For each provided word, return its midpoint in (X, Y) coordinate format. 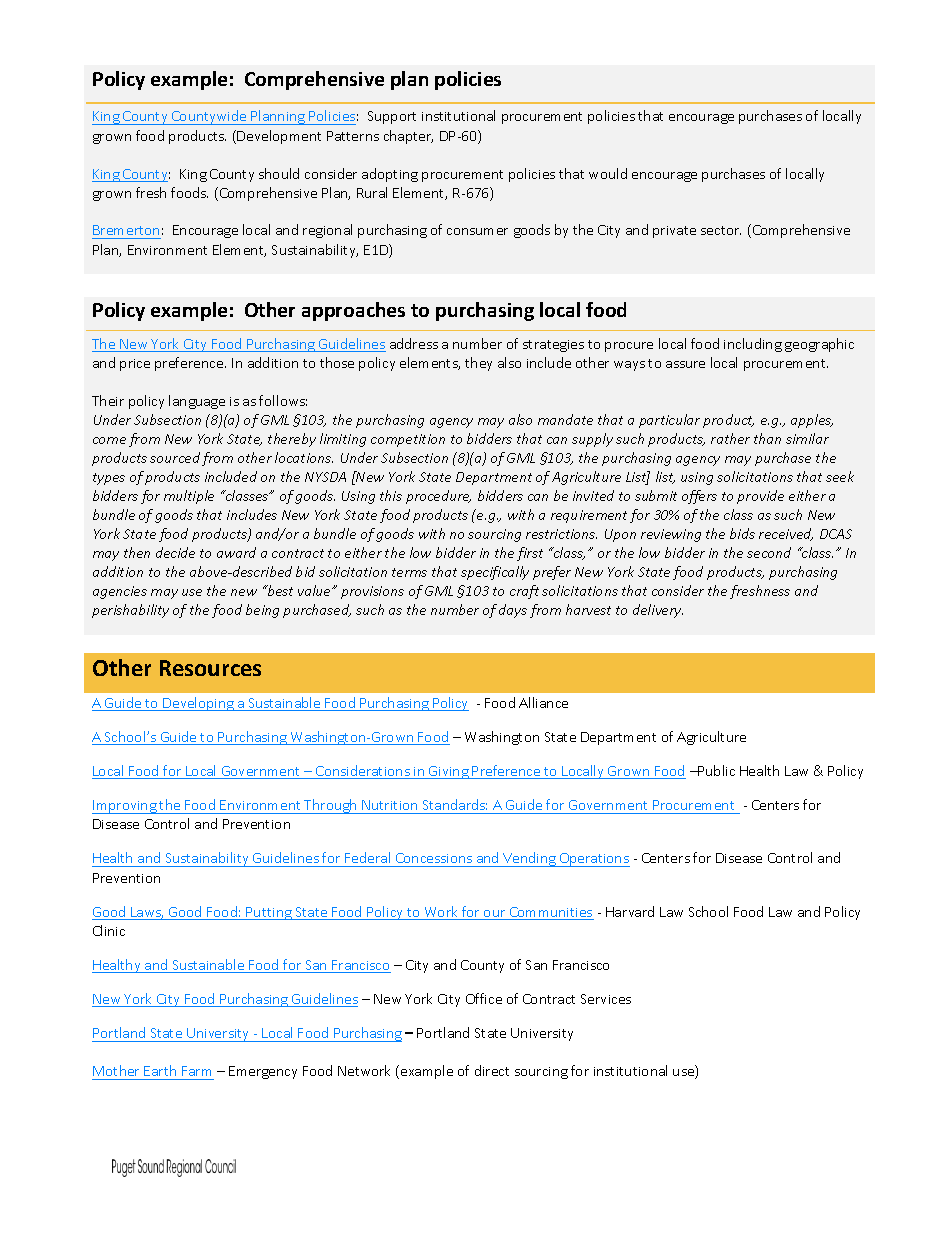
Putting (269, 913)
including (753, 345)
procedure (438, 497)
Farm (197, 1073)
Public (716, 770)
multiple (189, 497)
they (478, 364)
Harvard (630, 911)
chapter (408, 137)
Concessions (434, 860)
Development (279, 137)
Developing (199, 704)
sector (721, 230)
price (135, 365)
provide (760, 497)
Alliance (543, 702)
